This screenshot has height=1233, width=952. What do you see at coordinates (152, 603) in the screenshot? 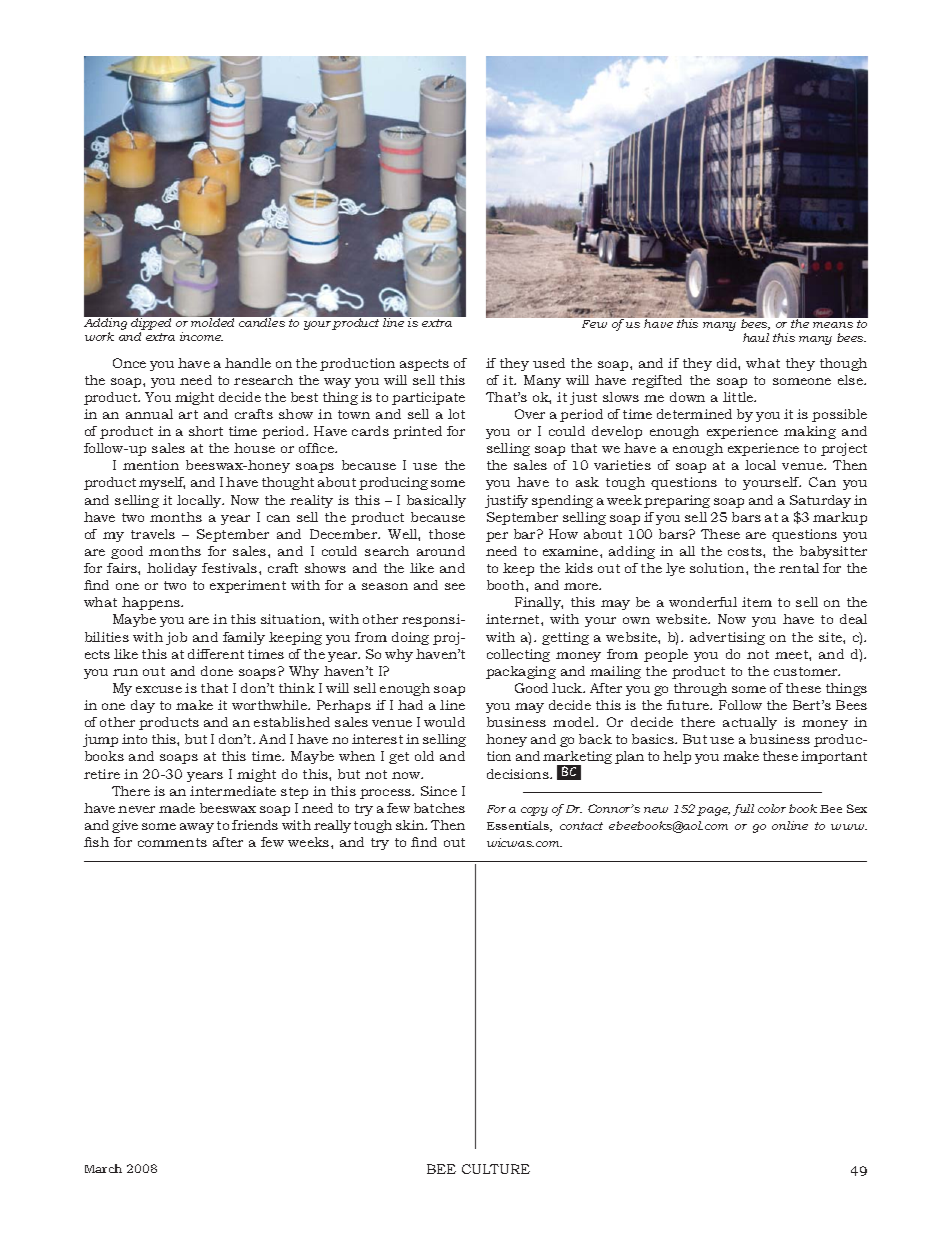
I see `happens` at bounding box center [152, 603].
